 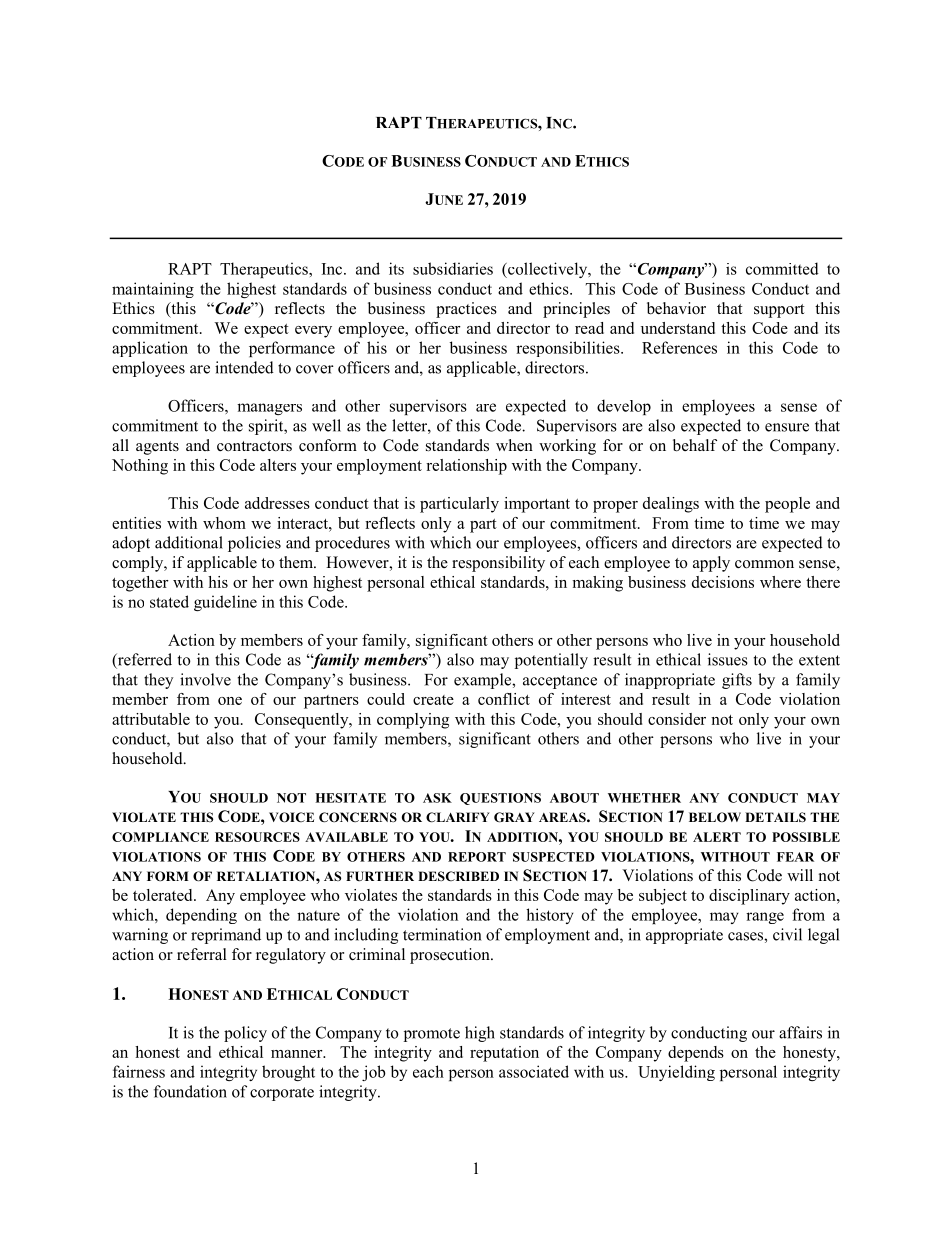 What do you see at coordinates (190, 1091) in the page?
I see `foundation` at bounding box center [190, 1091].
